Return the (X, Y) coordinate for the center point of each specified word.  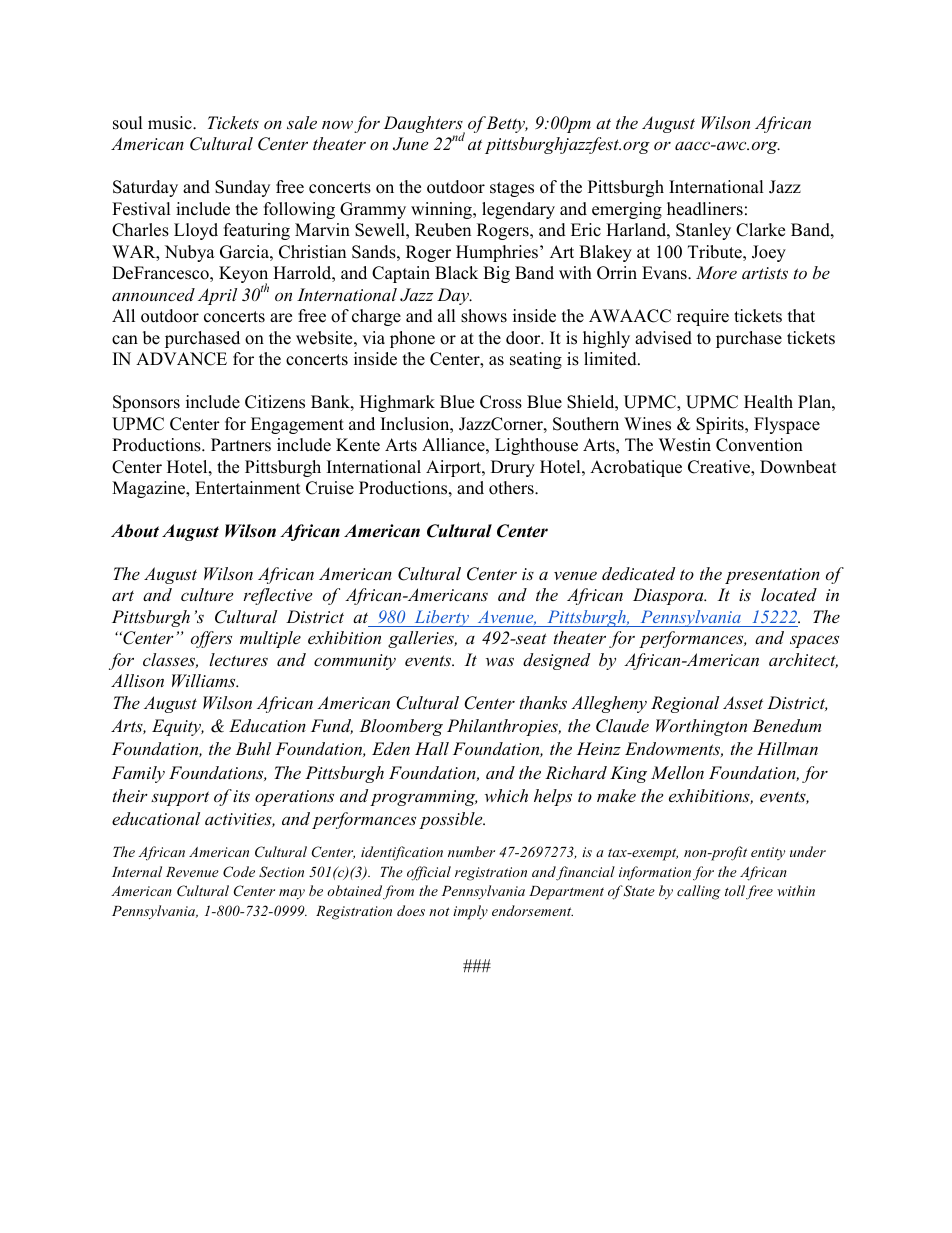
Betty (507, 124)
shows (484, 316)
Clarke (760, 230)
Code (239, 872)
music (171, 123)
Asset (743, 702)
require (703, 317)
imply (470, 912)
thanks (543, 702)
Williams (205, 680)
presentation (772, 576)
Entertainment (248, 488)
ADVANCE (181, 359)
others (512, 488)
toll (735, 890)
